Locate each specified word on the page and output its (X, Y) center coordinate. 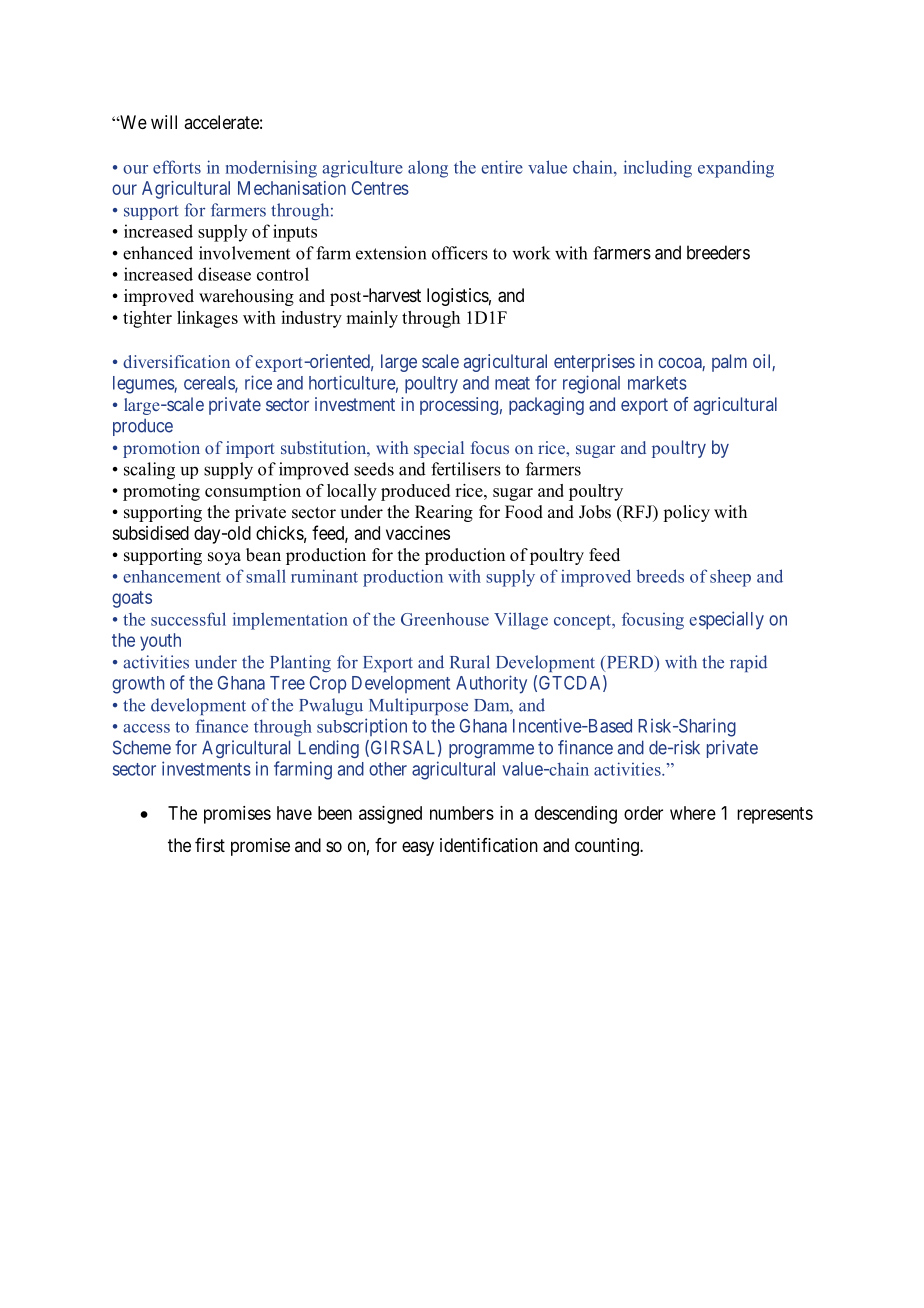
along (428, 169)
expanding (736, 169)
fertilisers (466, 469)
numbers (462, 813)
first (210, 845)
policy (686, 513)
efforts (177, 167)
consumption (253, 492)
